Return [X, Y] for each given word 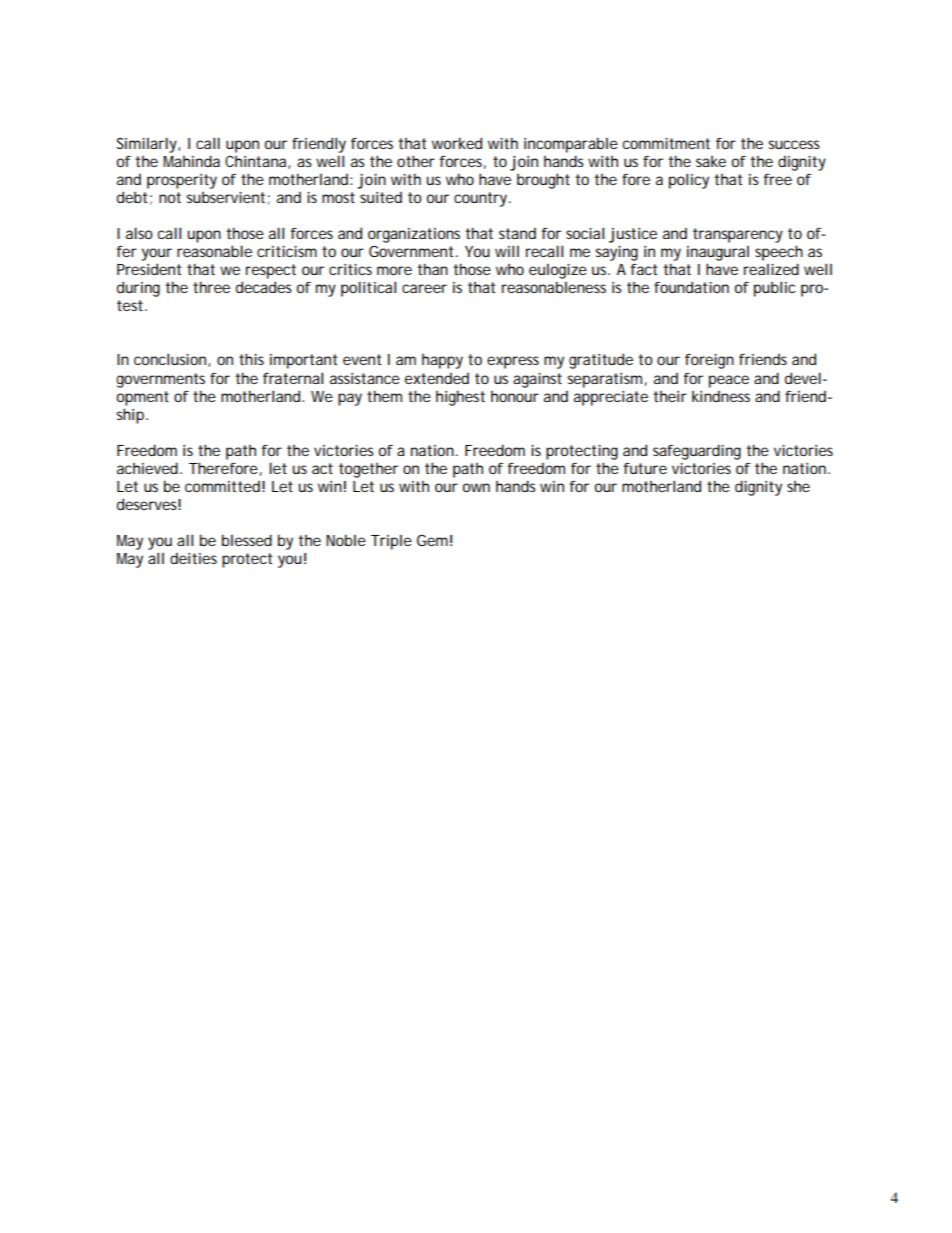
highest [460, 398]
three [211, 287]
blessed [247, 540]
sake [711, 161]
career [424, 288]
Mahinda [191, 161]
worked [457, 143]
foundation [691, 287]
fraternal [293, 378]
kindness [721, 396]
